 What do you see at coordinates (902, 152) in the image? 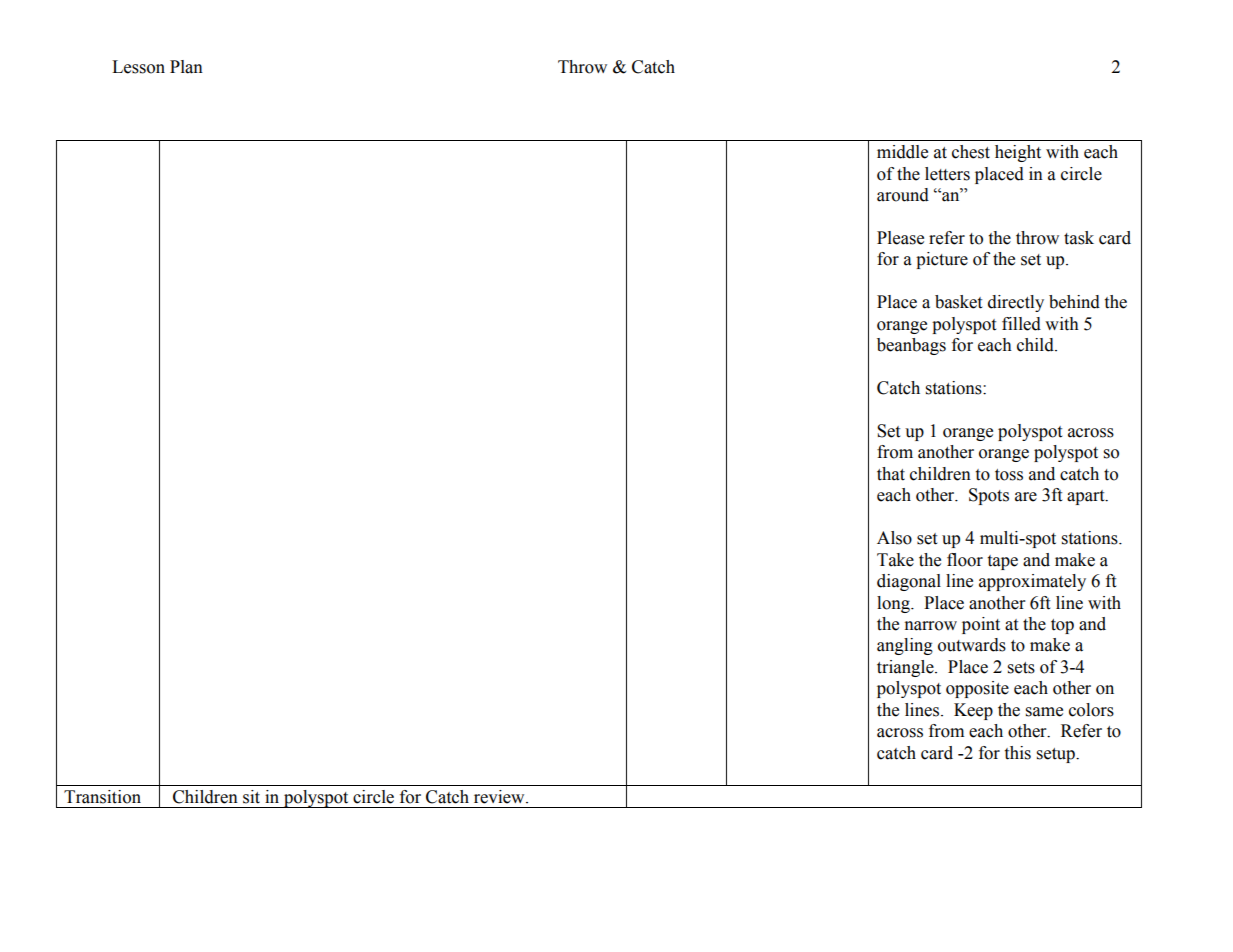
I see `middle` at bounding box center [902, 152].
